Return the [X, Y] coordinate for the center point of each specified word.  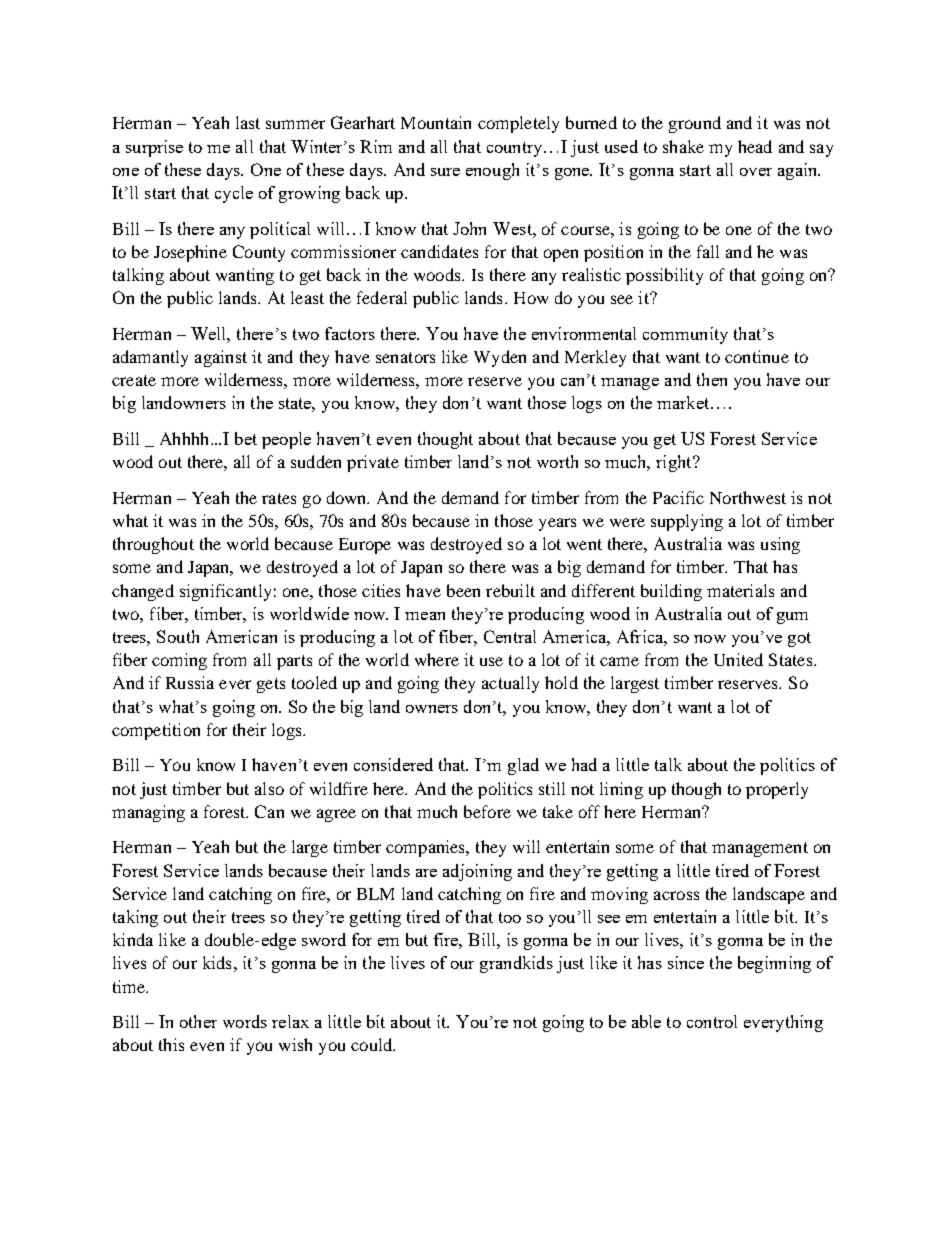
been [463, 590]
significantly [225, 592]
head [755, 146]
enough [492, 171]
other [198, 1021]
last [248, 122]
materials [740, 590]
